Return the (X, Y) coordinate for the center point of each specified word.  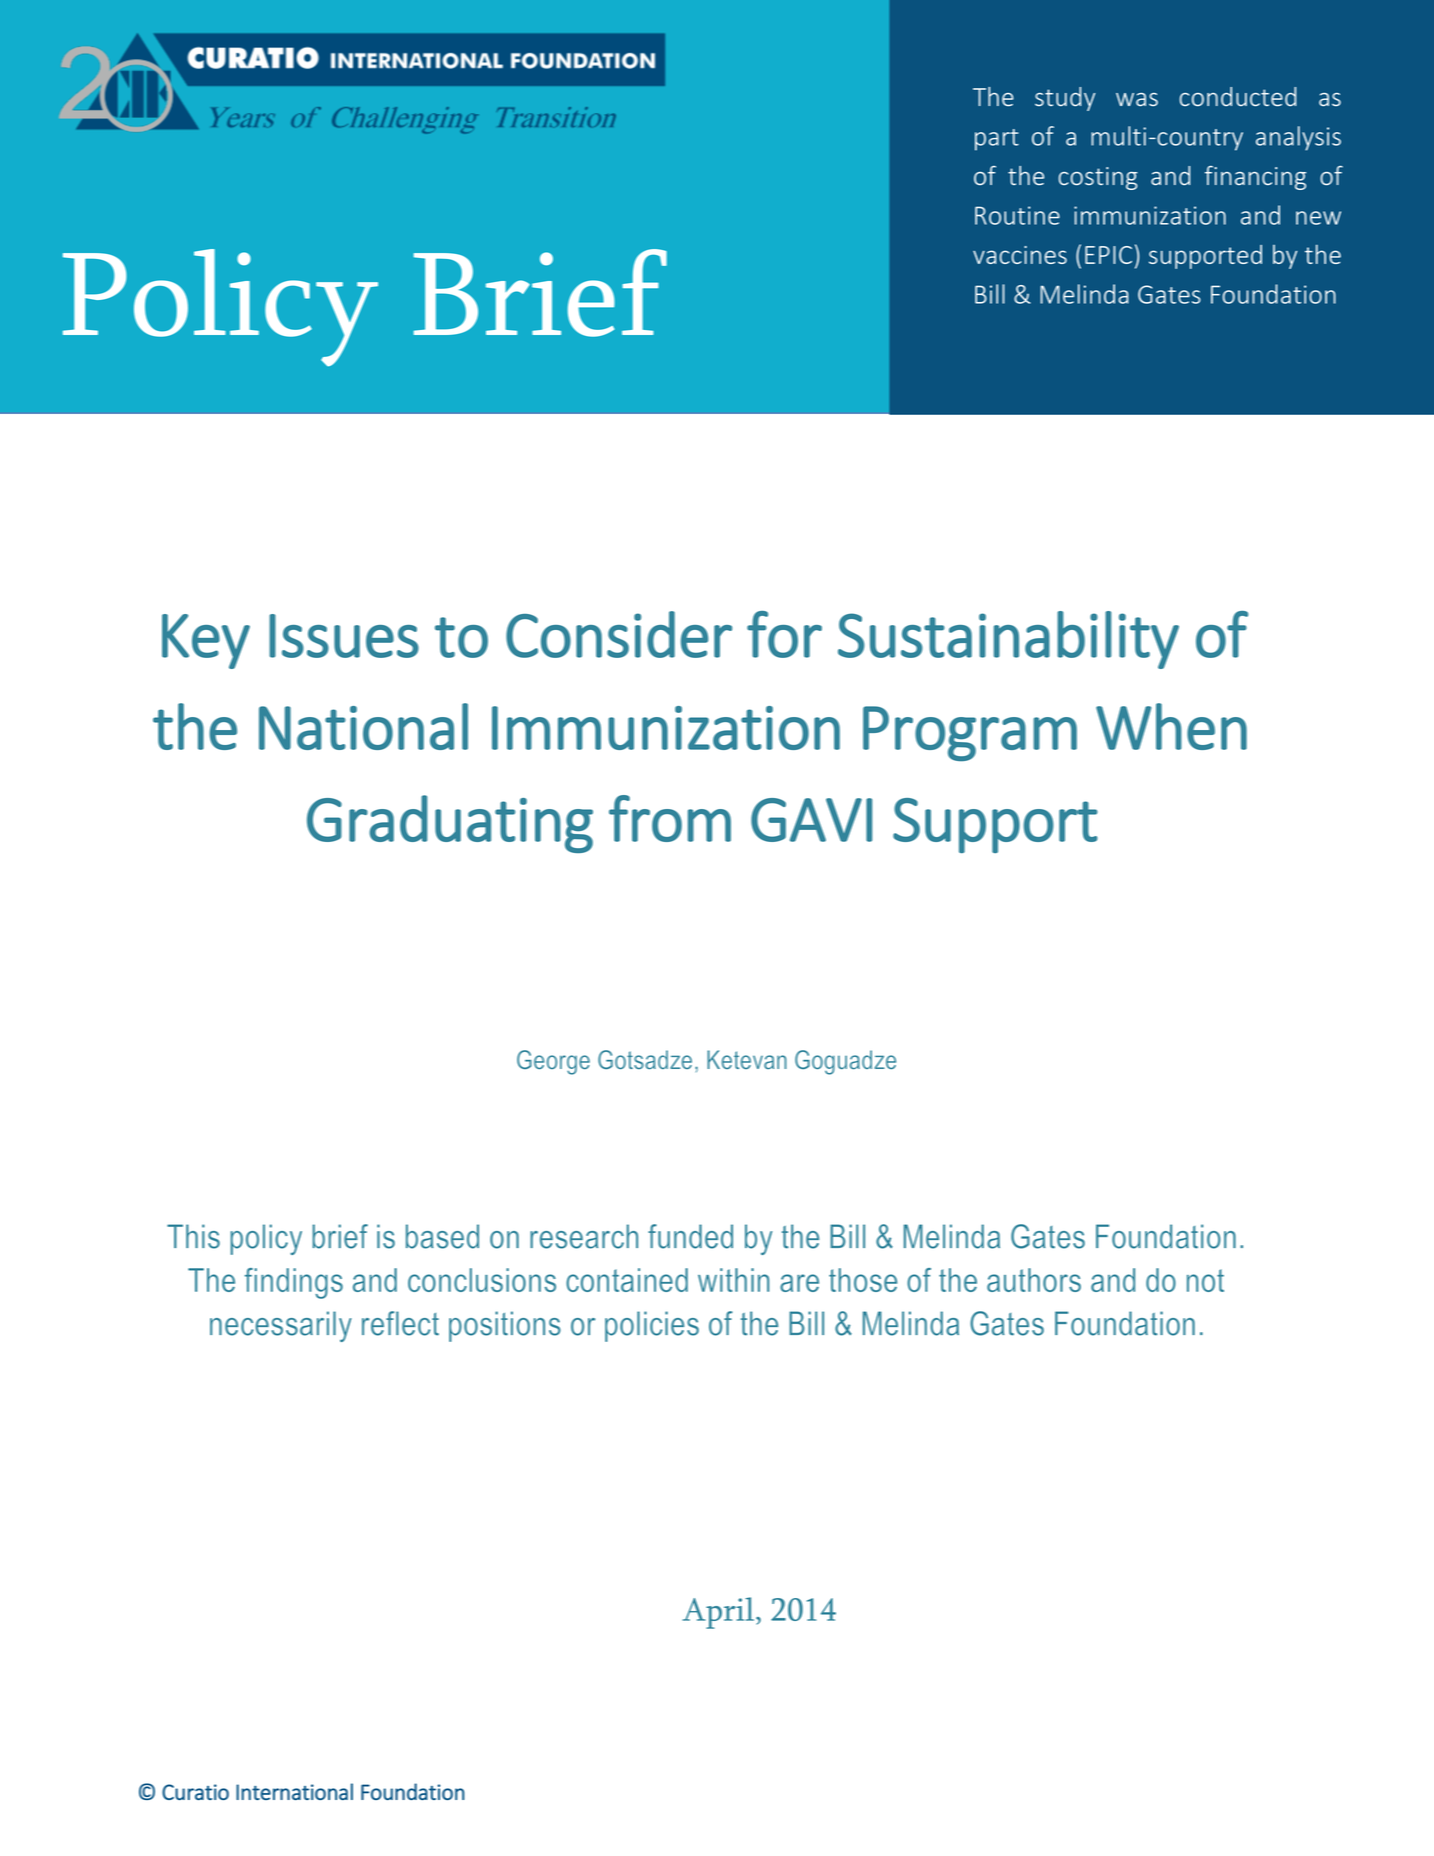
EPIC (1108, 255)
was (1137, 99)
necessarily (281, 1326)
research (584, 1236)
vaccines (1020, 255)
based (442, 1236)
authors (1034, 1280)
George (553, 1062)
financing (1255, 178)
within (733, 1280)
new (1318, 218)
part (997, 140)
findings (294, 1283)
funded (690, 1236)
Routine (1017, 215)
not (1205, 1280)
